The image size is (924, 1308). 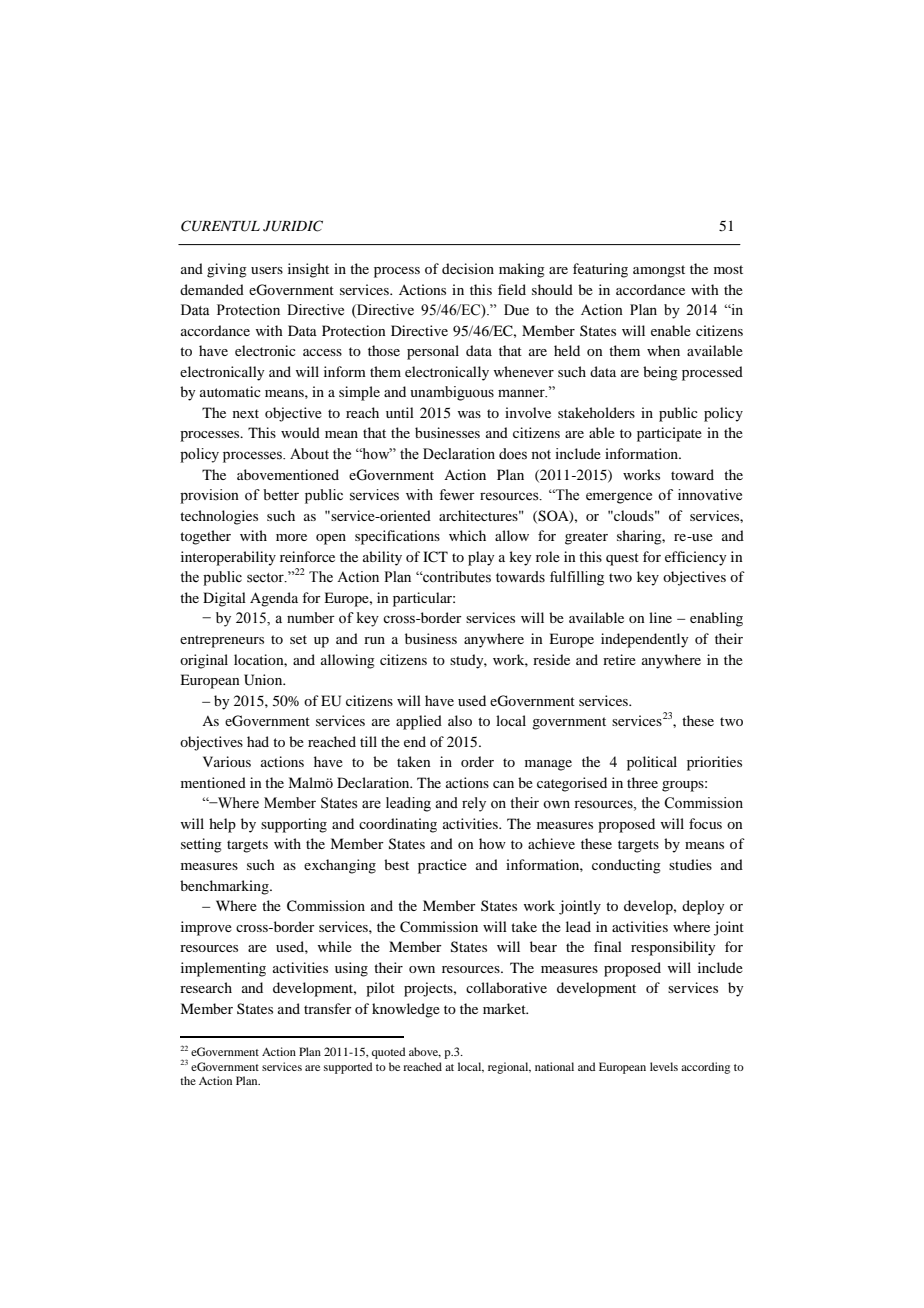 I want to click on also, so click(x=460, y=720).
